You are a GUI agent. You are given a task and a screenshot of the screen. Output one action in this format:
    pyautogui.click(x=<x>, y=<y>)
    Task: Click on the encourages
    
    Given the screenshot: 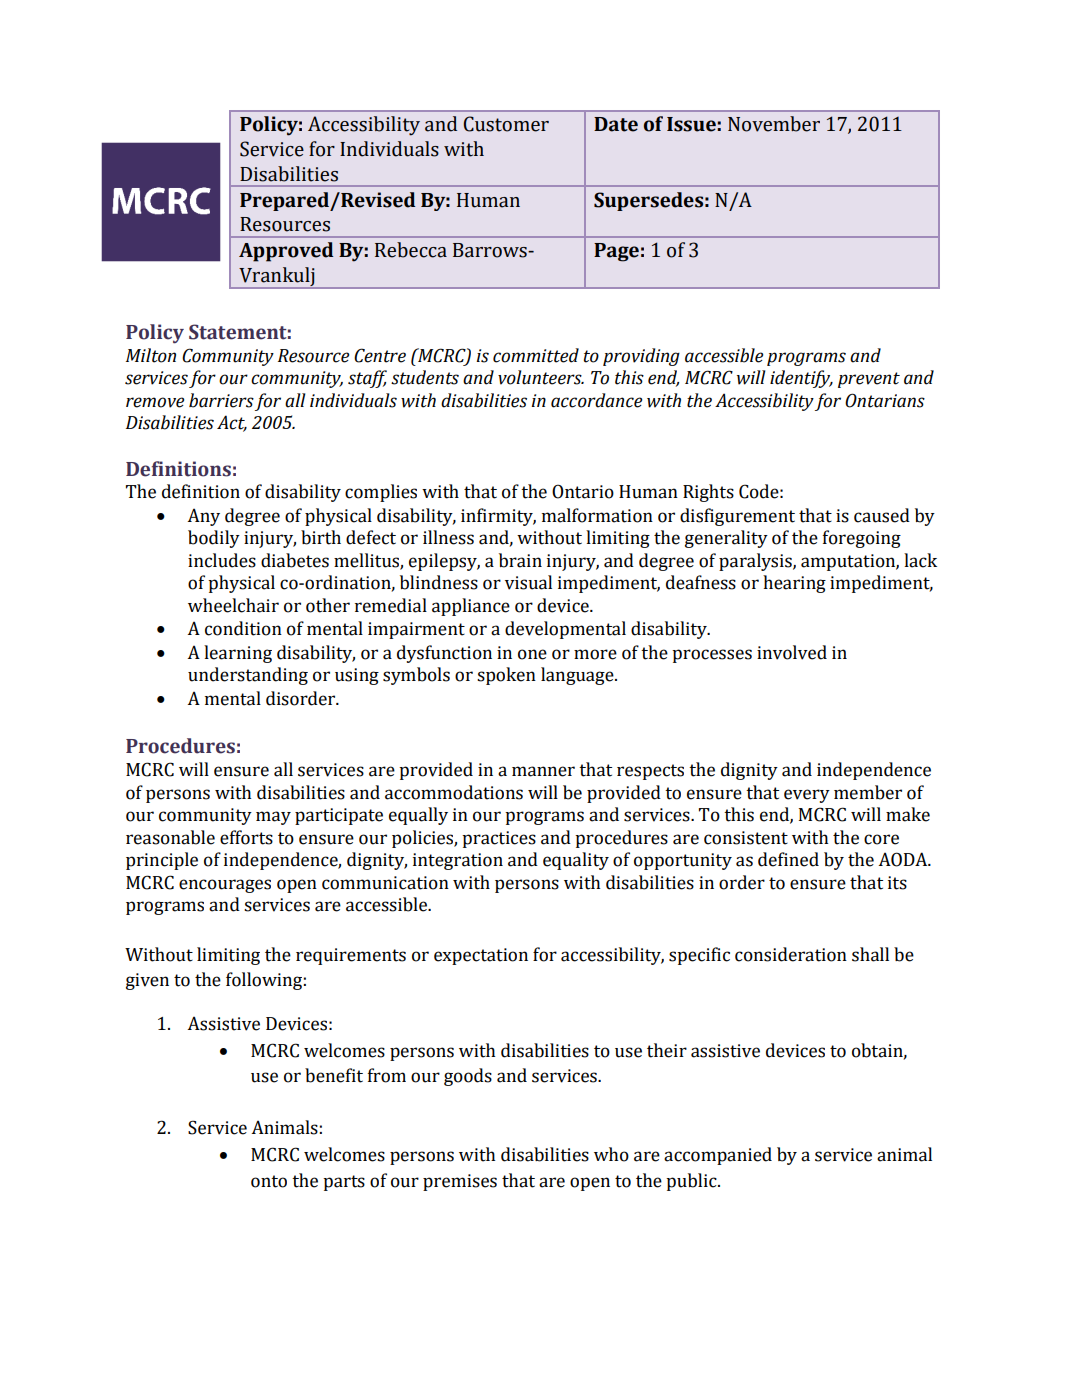 What is the action you would take?
    pyautogui.click(x=225, y=886)
